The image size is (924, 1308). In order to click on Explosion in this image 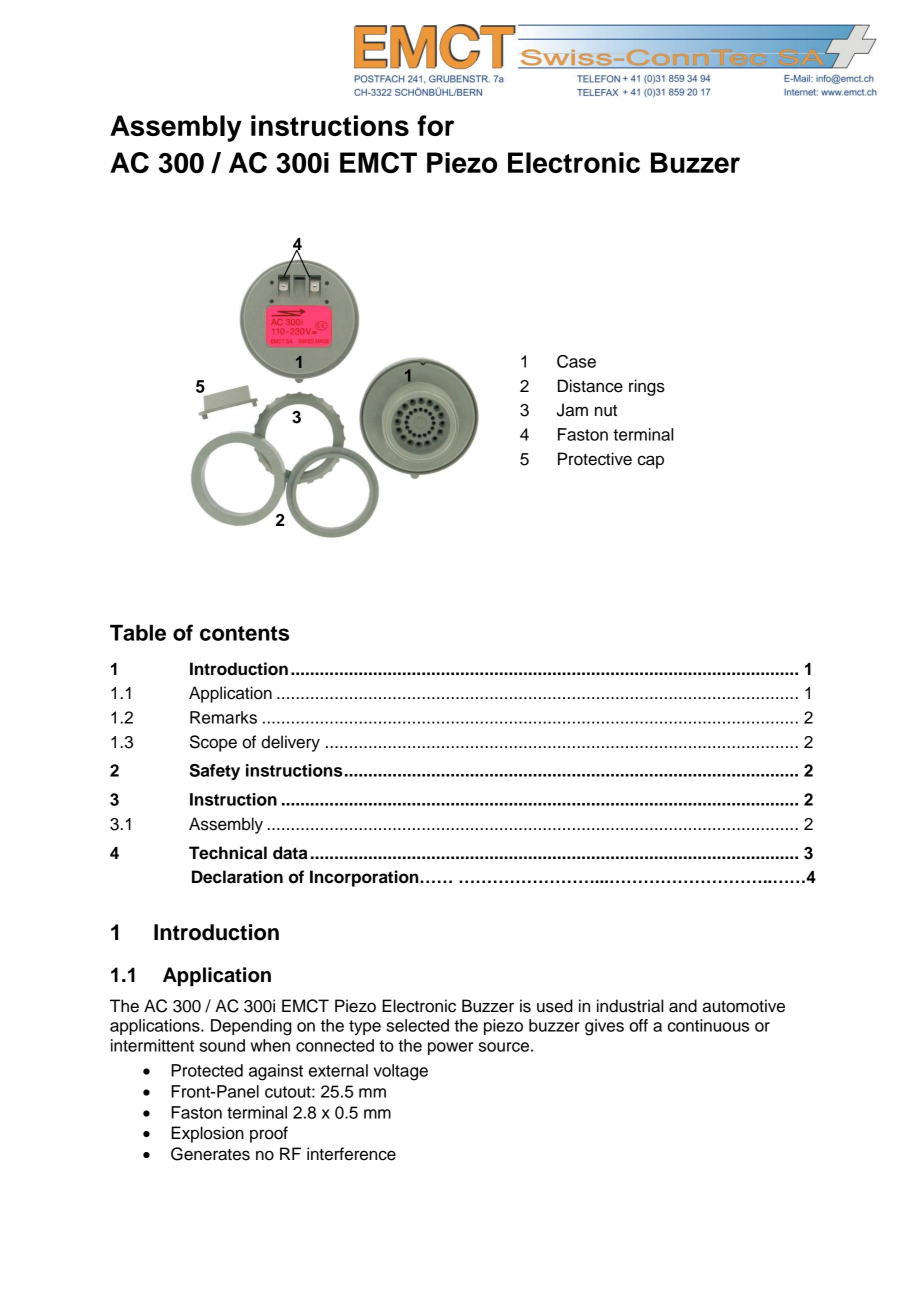, I will do `click(207, 1134)`.
